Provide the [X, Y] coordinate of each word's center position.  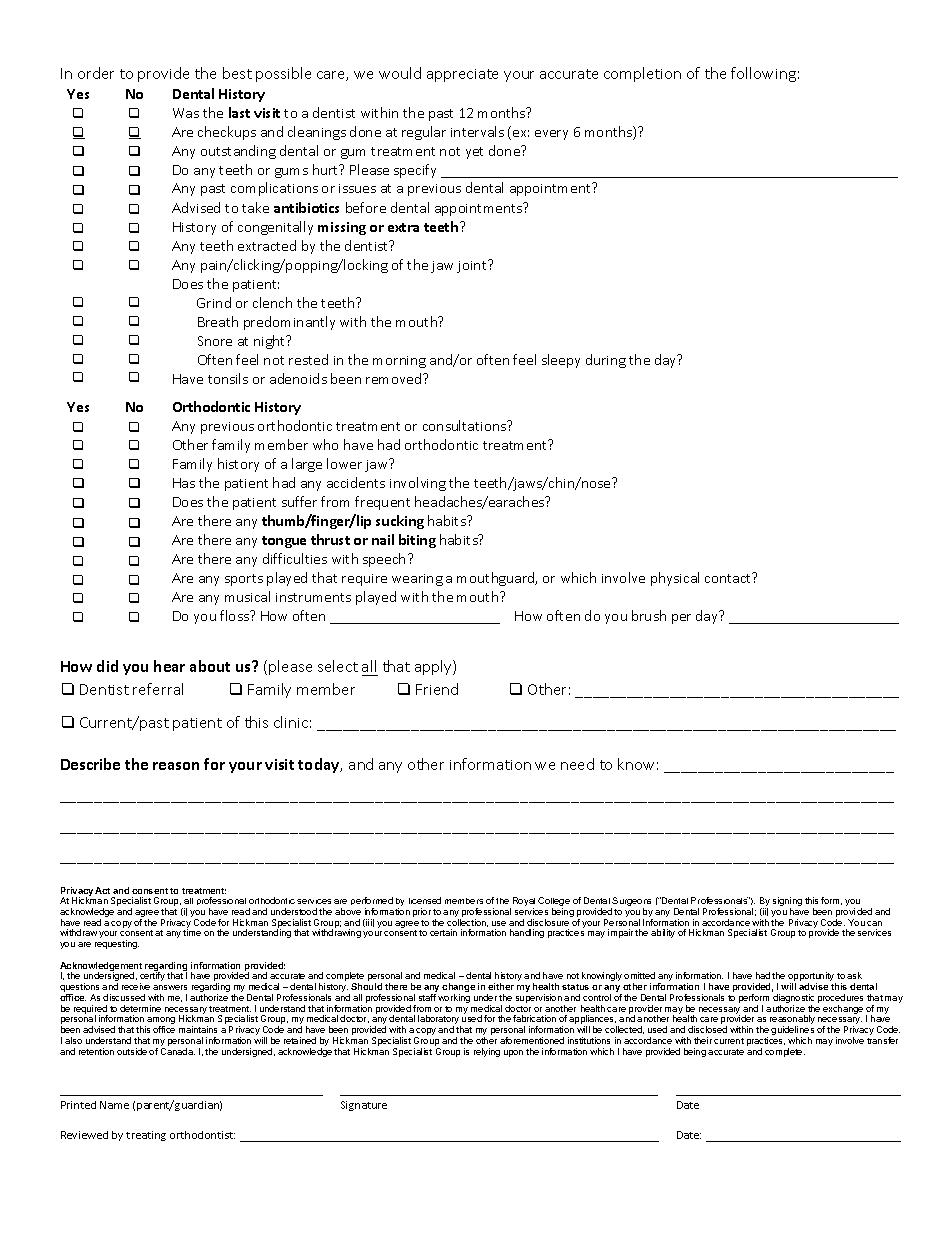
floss [235, 615]
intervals [477, 131]
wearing [417, 580]
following [763, 74]
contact [729, 577]
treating [146, 1136]
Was [186, 113]
